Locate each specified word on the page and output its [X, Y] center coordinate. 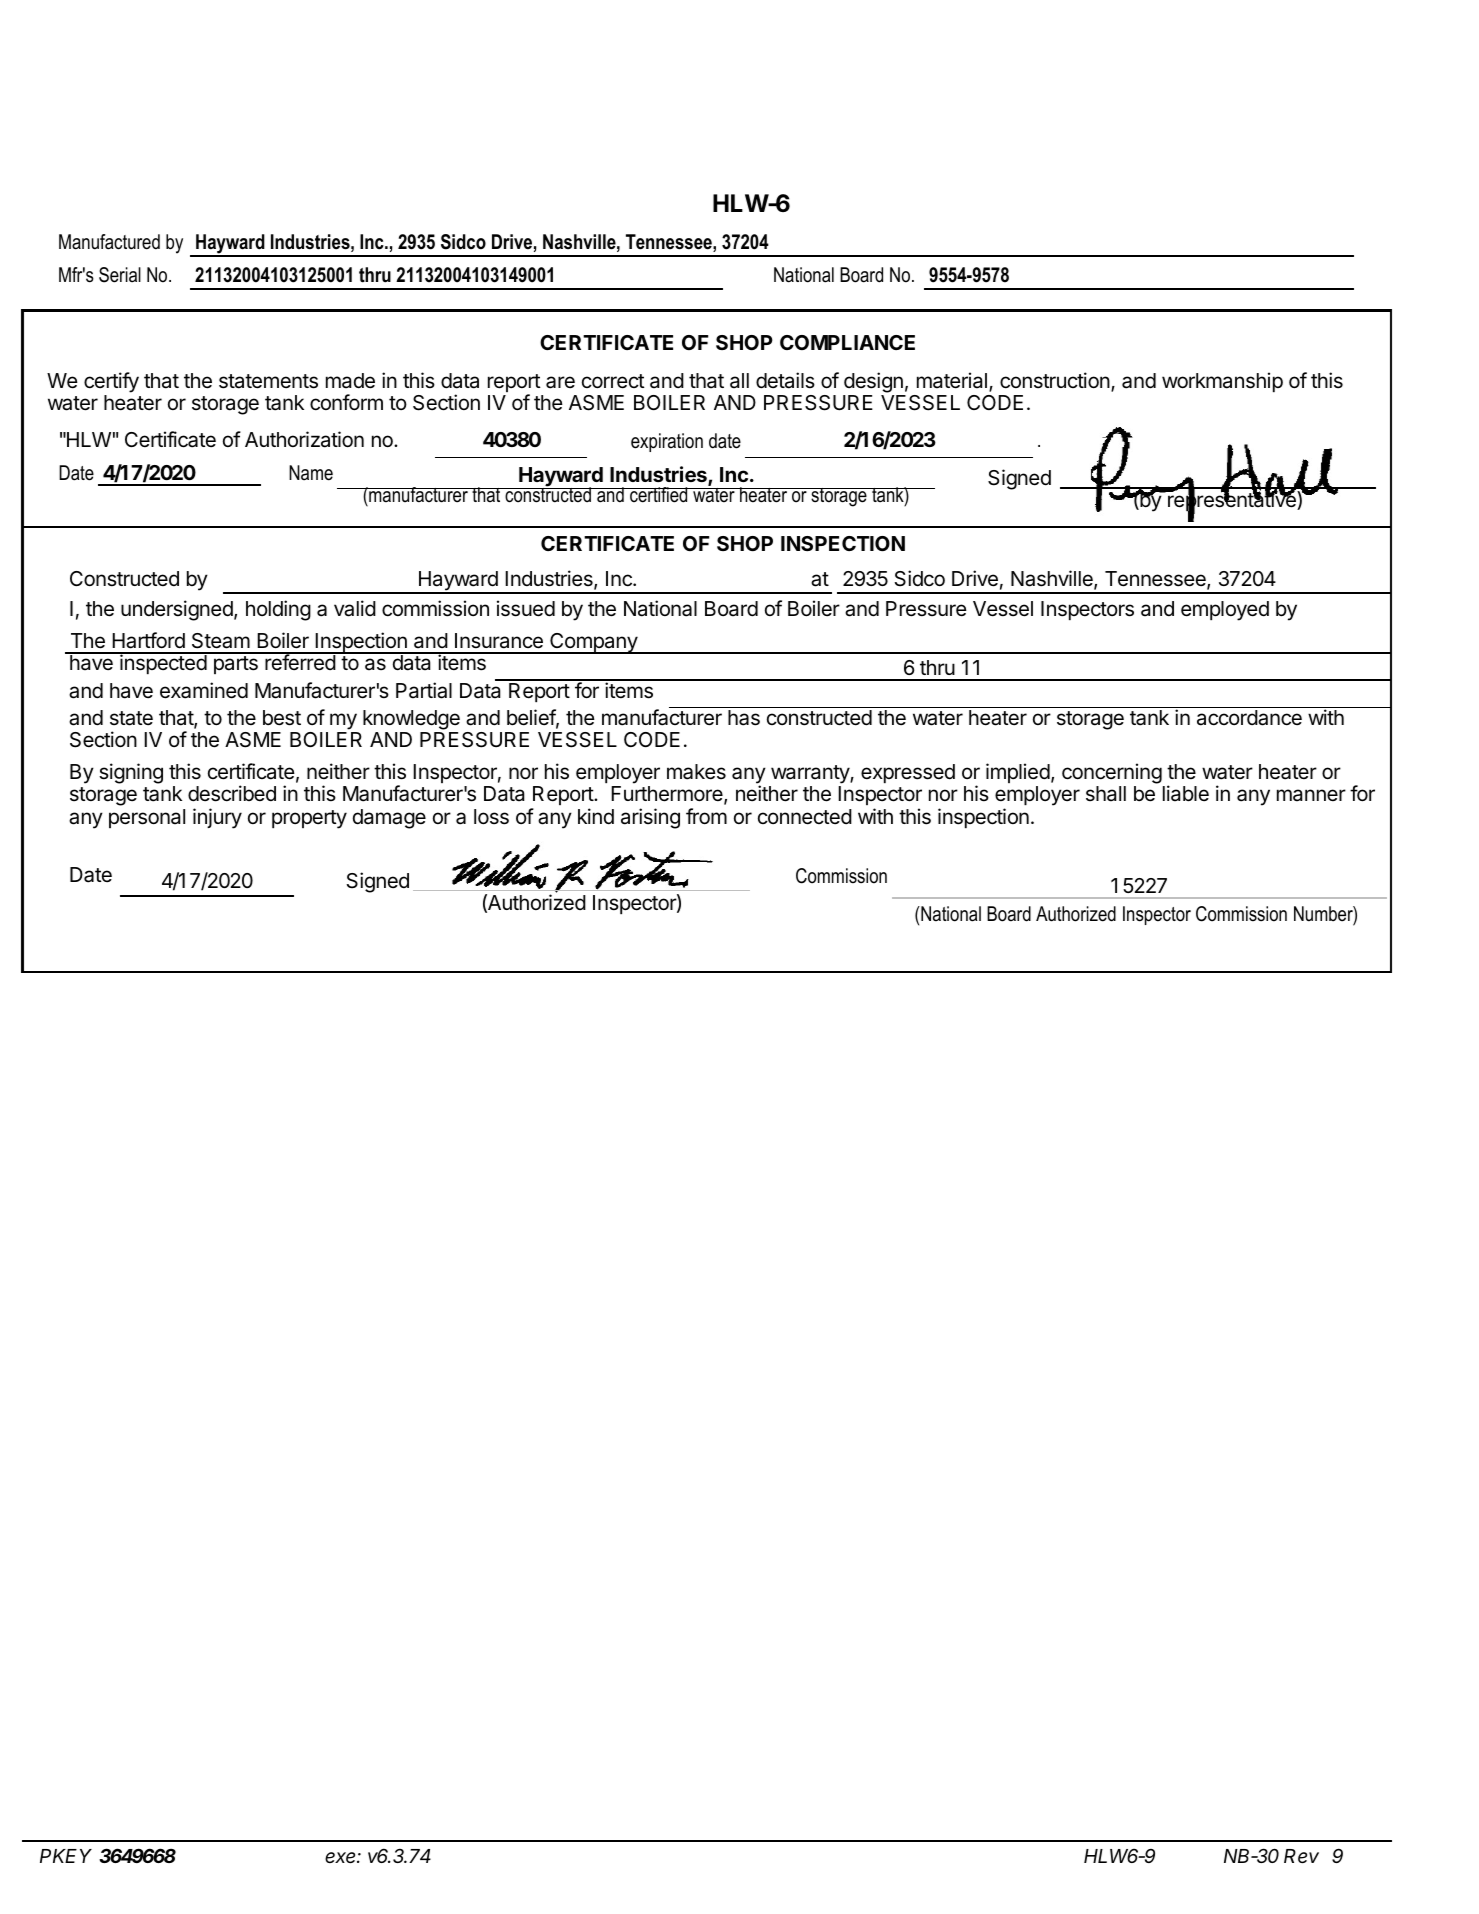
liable [1186, 793]
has [744, 718]
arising [650, 818]
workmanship [1222, 382]
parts [236, 665]
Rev [1301, 1856]
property [309, 819]
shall [1106, 794]
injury [217, 818]
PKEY [66, 1856]
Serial [120, 275]
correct [613, 381]
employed [1225, 611]
